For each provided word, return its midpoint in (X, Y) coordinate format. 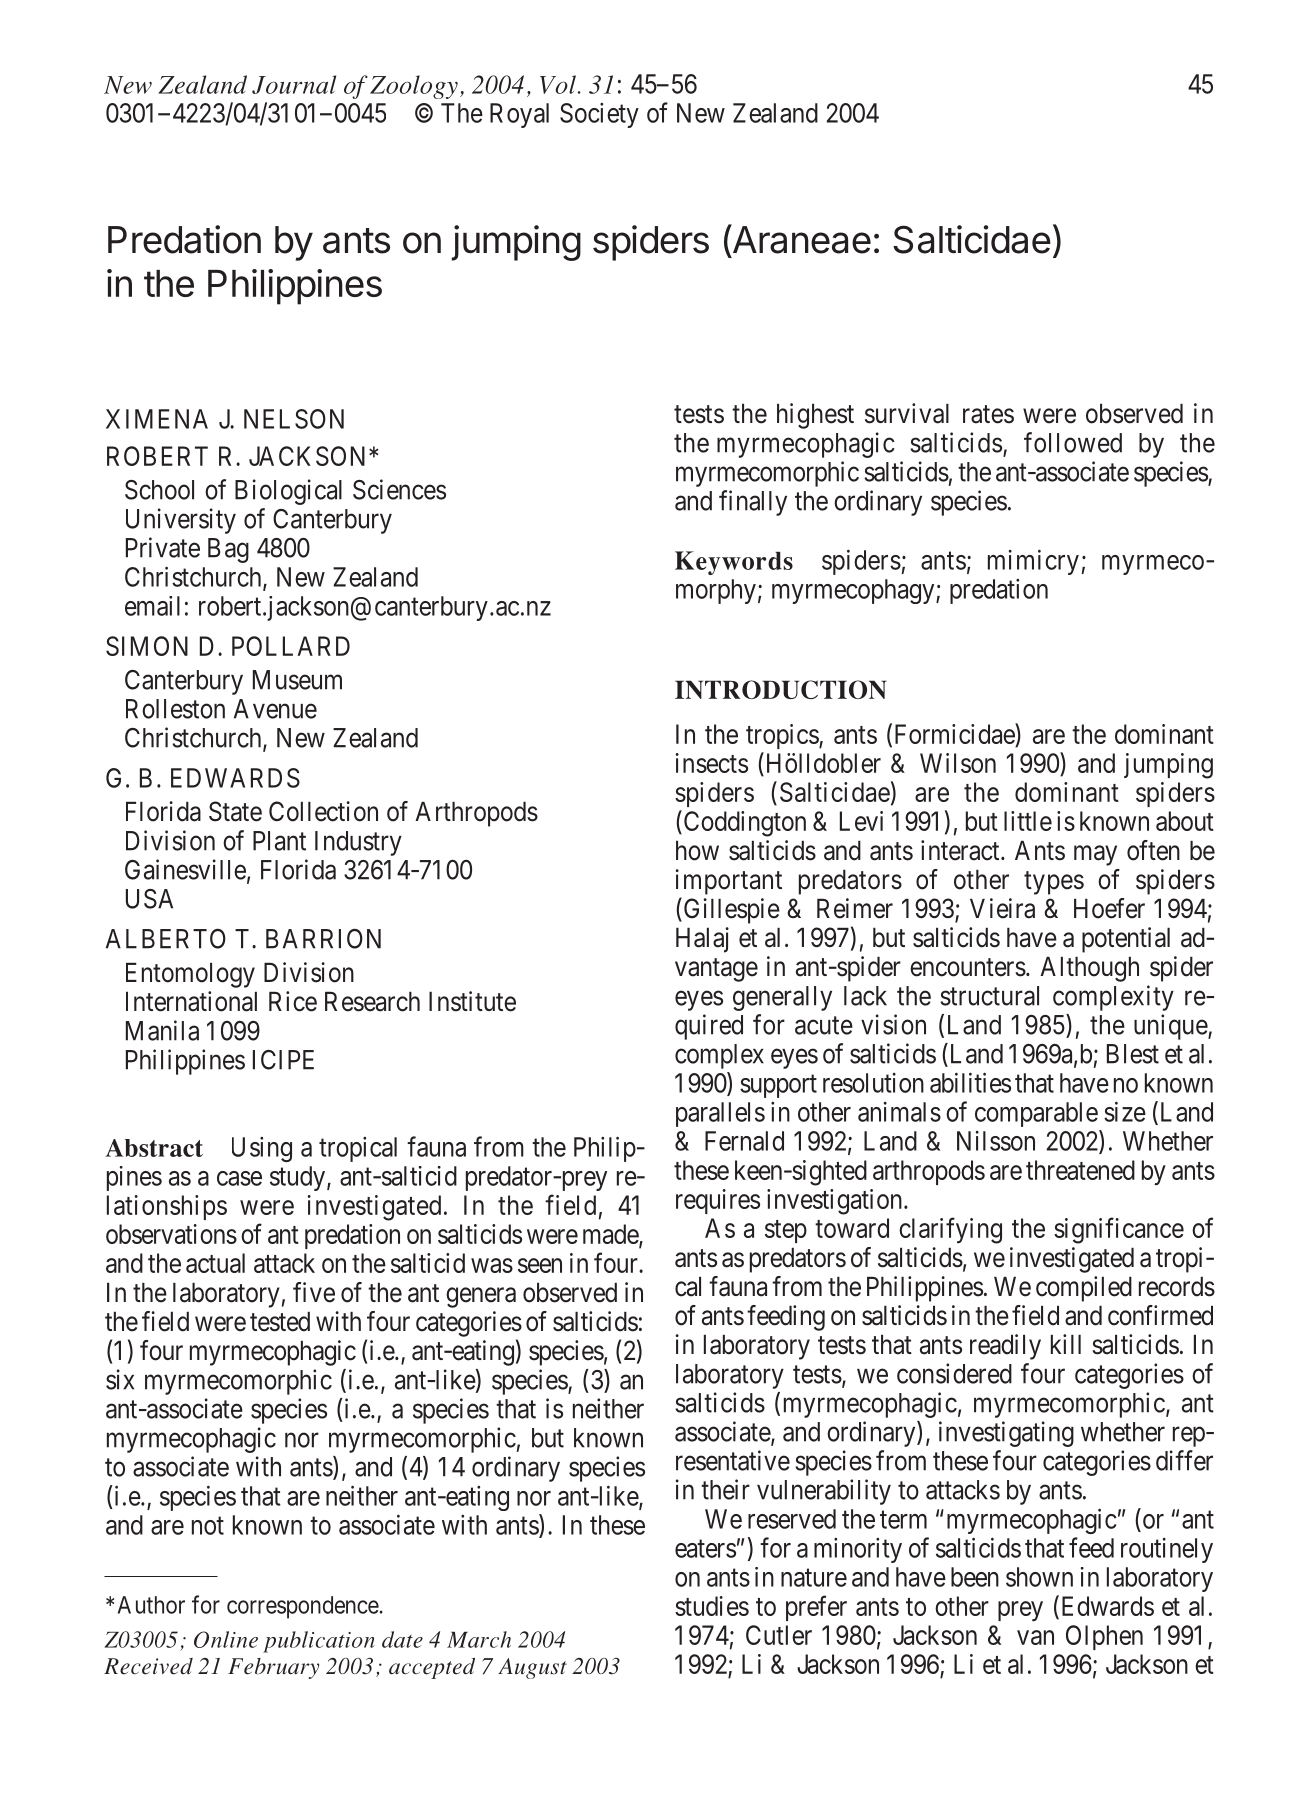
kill (1066, 1344)
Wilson (958, 763)
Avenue (275, 709)
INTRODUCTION (781, 689)
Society (599, 115)
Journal (294, 84)
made (611, 1235)
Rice (293, 1001)
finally (753, 503)
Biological (288, 492)
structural (989, 996)
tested (280, 1322)
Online (226, 1639)
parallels (720, 1114)
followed (1073, 442)
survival (907, 413)
